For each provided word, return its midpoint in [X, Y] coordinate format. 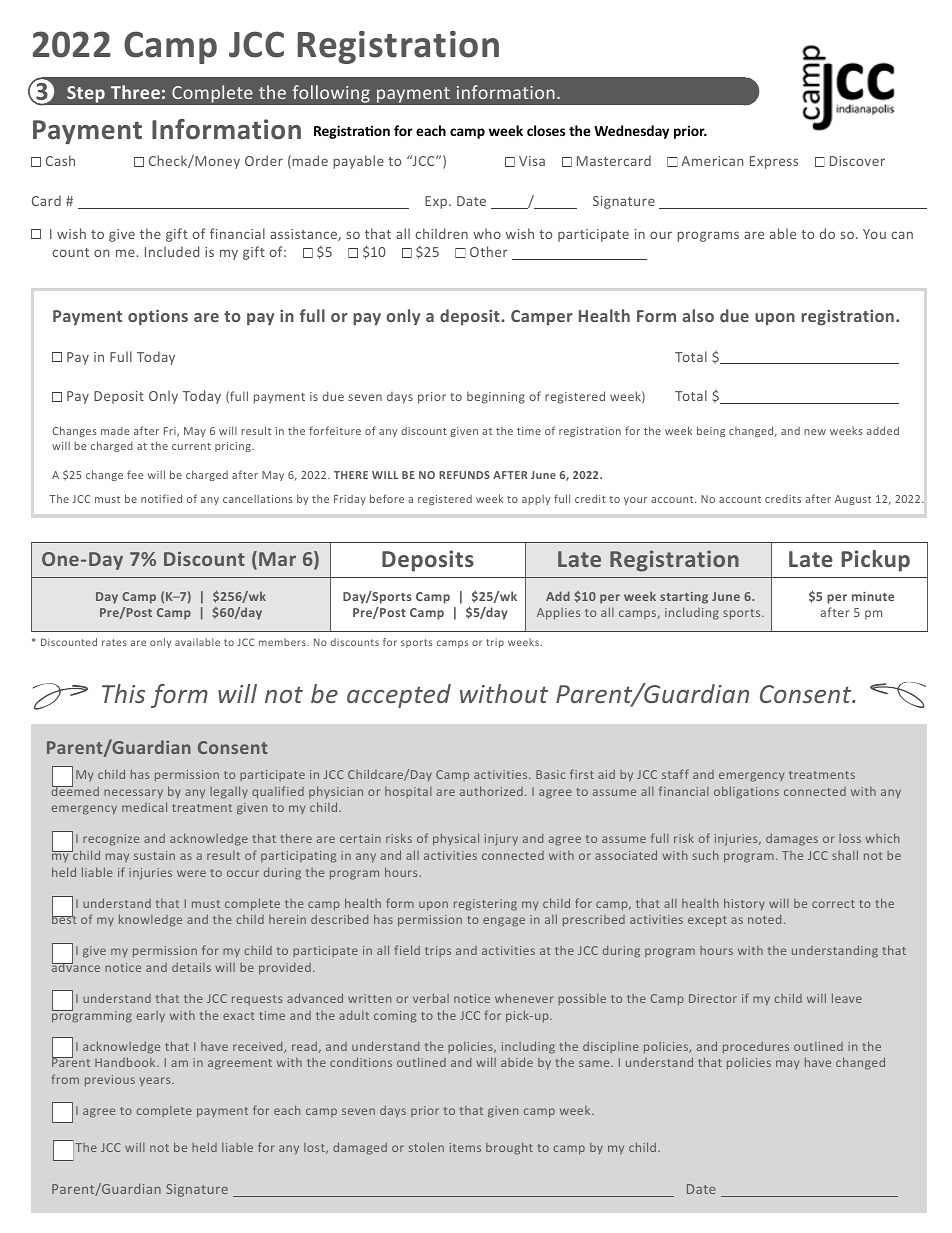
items [465, 1147]
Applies [558, 614]
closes [546, 130]
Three [135, 92]
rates [114, 642]
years [156, 1082]
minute [873, 596]
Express [774, 162]
